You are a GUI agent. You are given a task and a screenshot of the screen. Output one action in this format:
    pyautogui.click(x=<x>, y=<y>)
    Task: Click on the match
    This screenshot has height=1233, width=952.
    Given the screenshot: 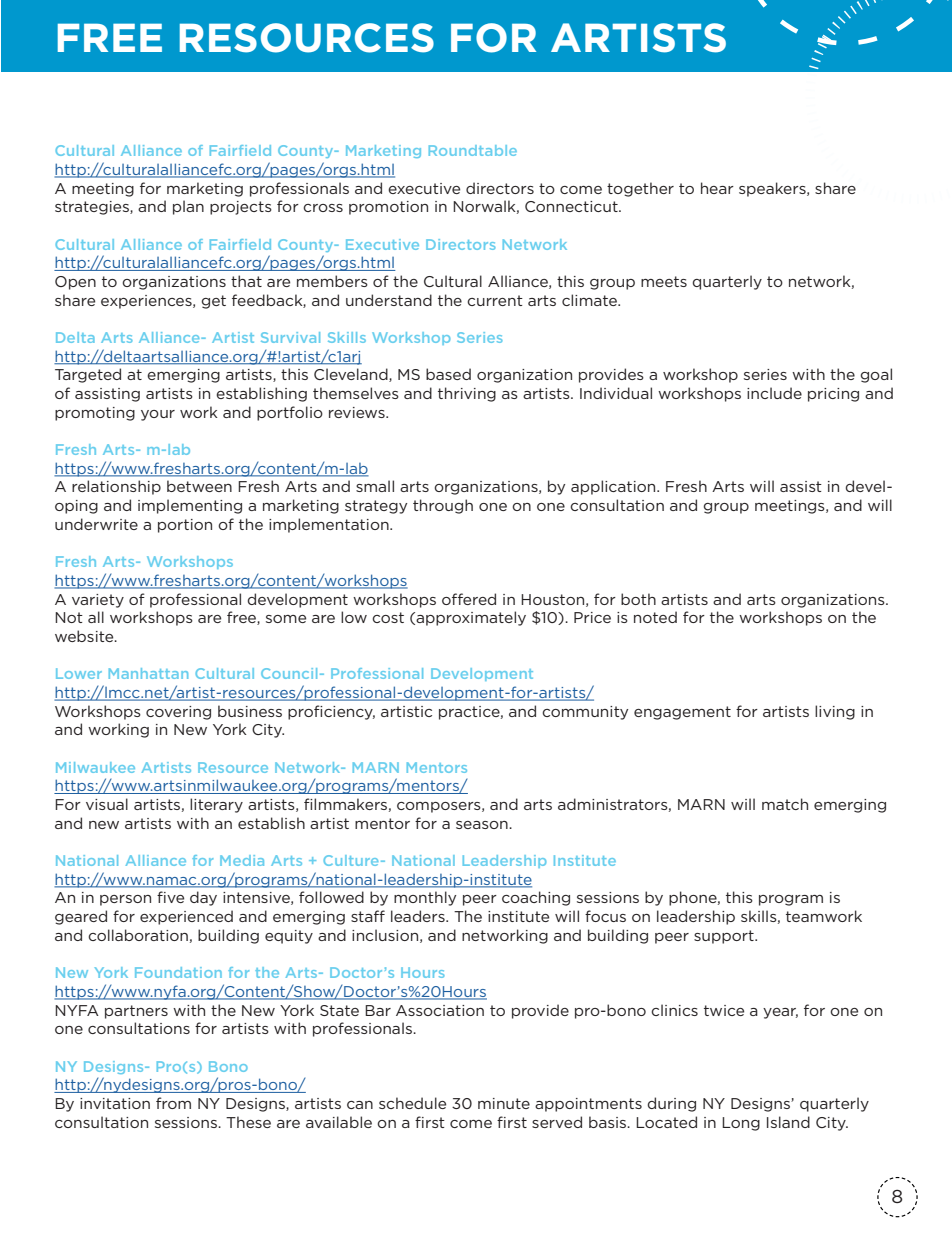 What is the action you would take?
    pyautogui.click(x=785, y=804)
